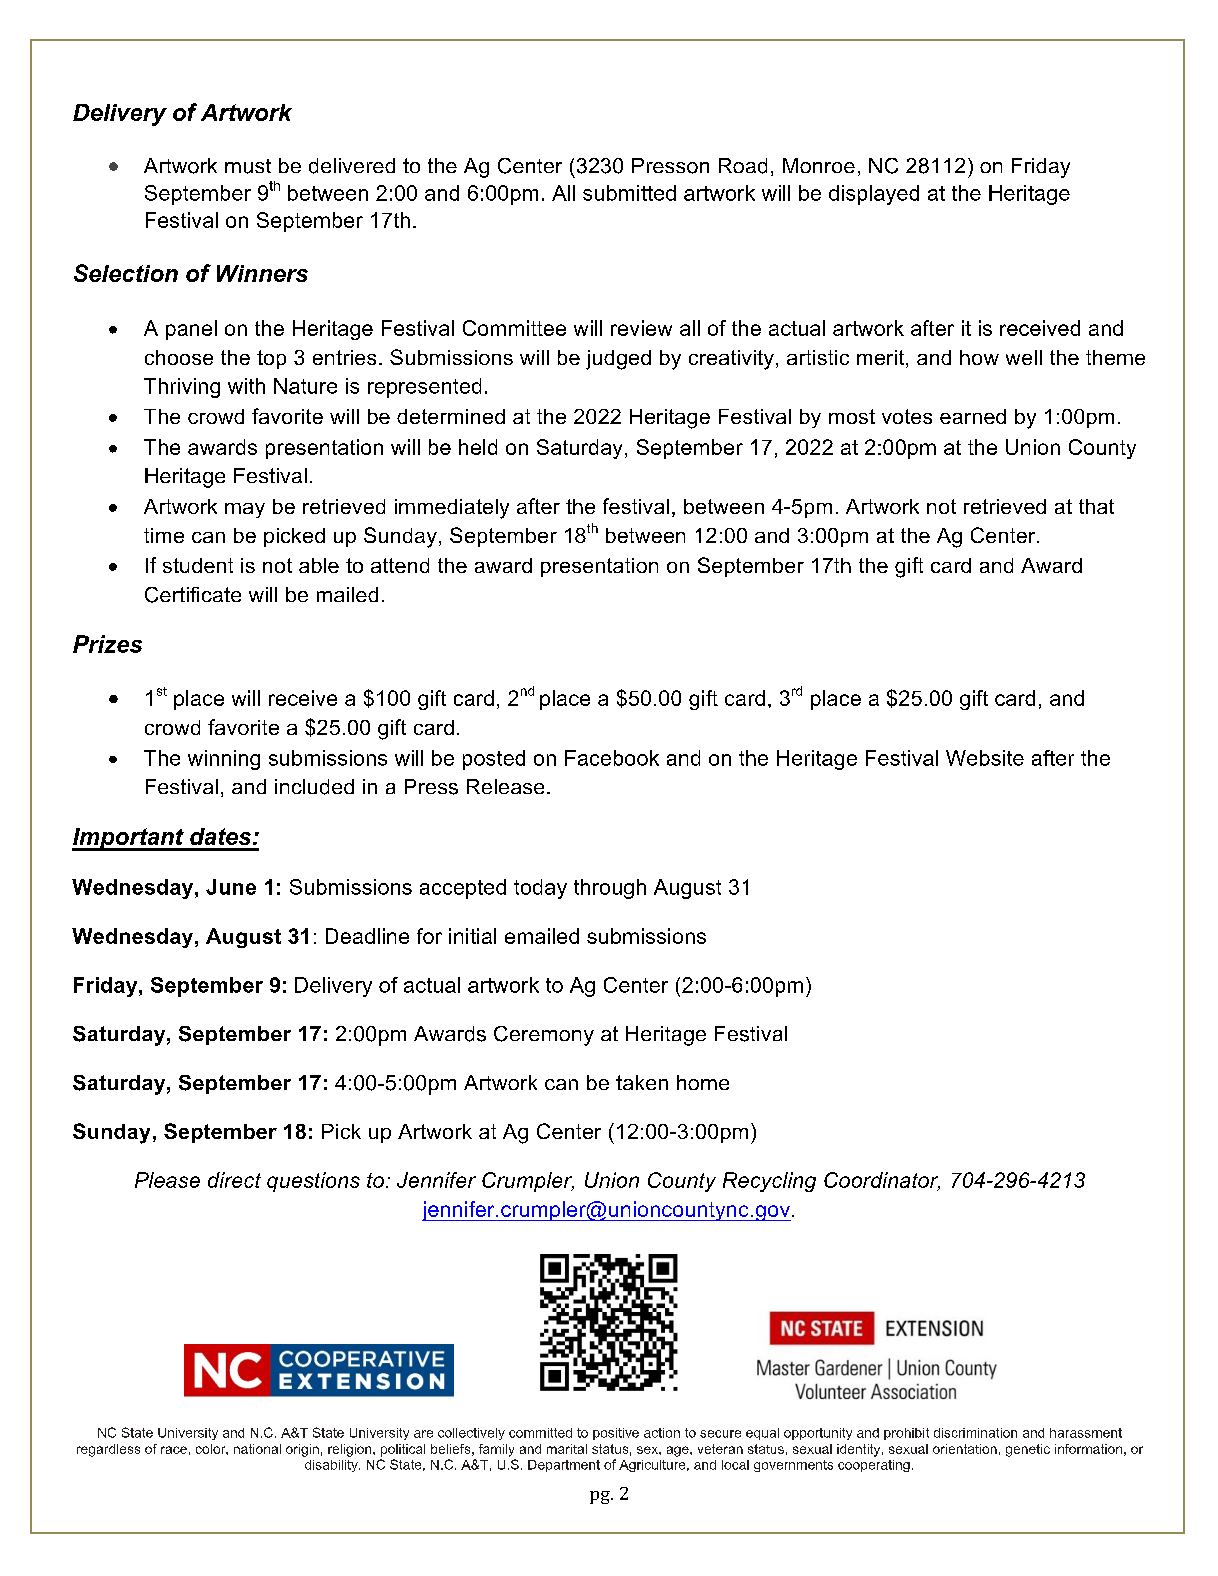 The width and height of the image is (1218, 1576). Describe the element at coordinates (874, 195) in the image. I see `displayed` at that location.
